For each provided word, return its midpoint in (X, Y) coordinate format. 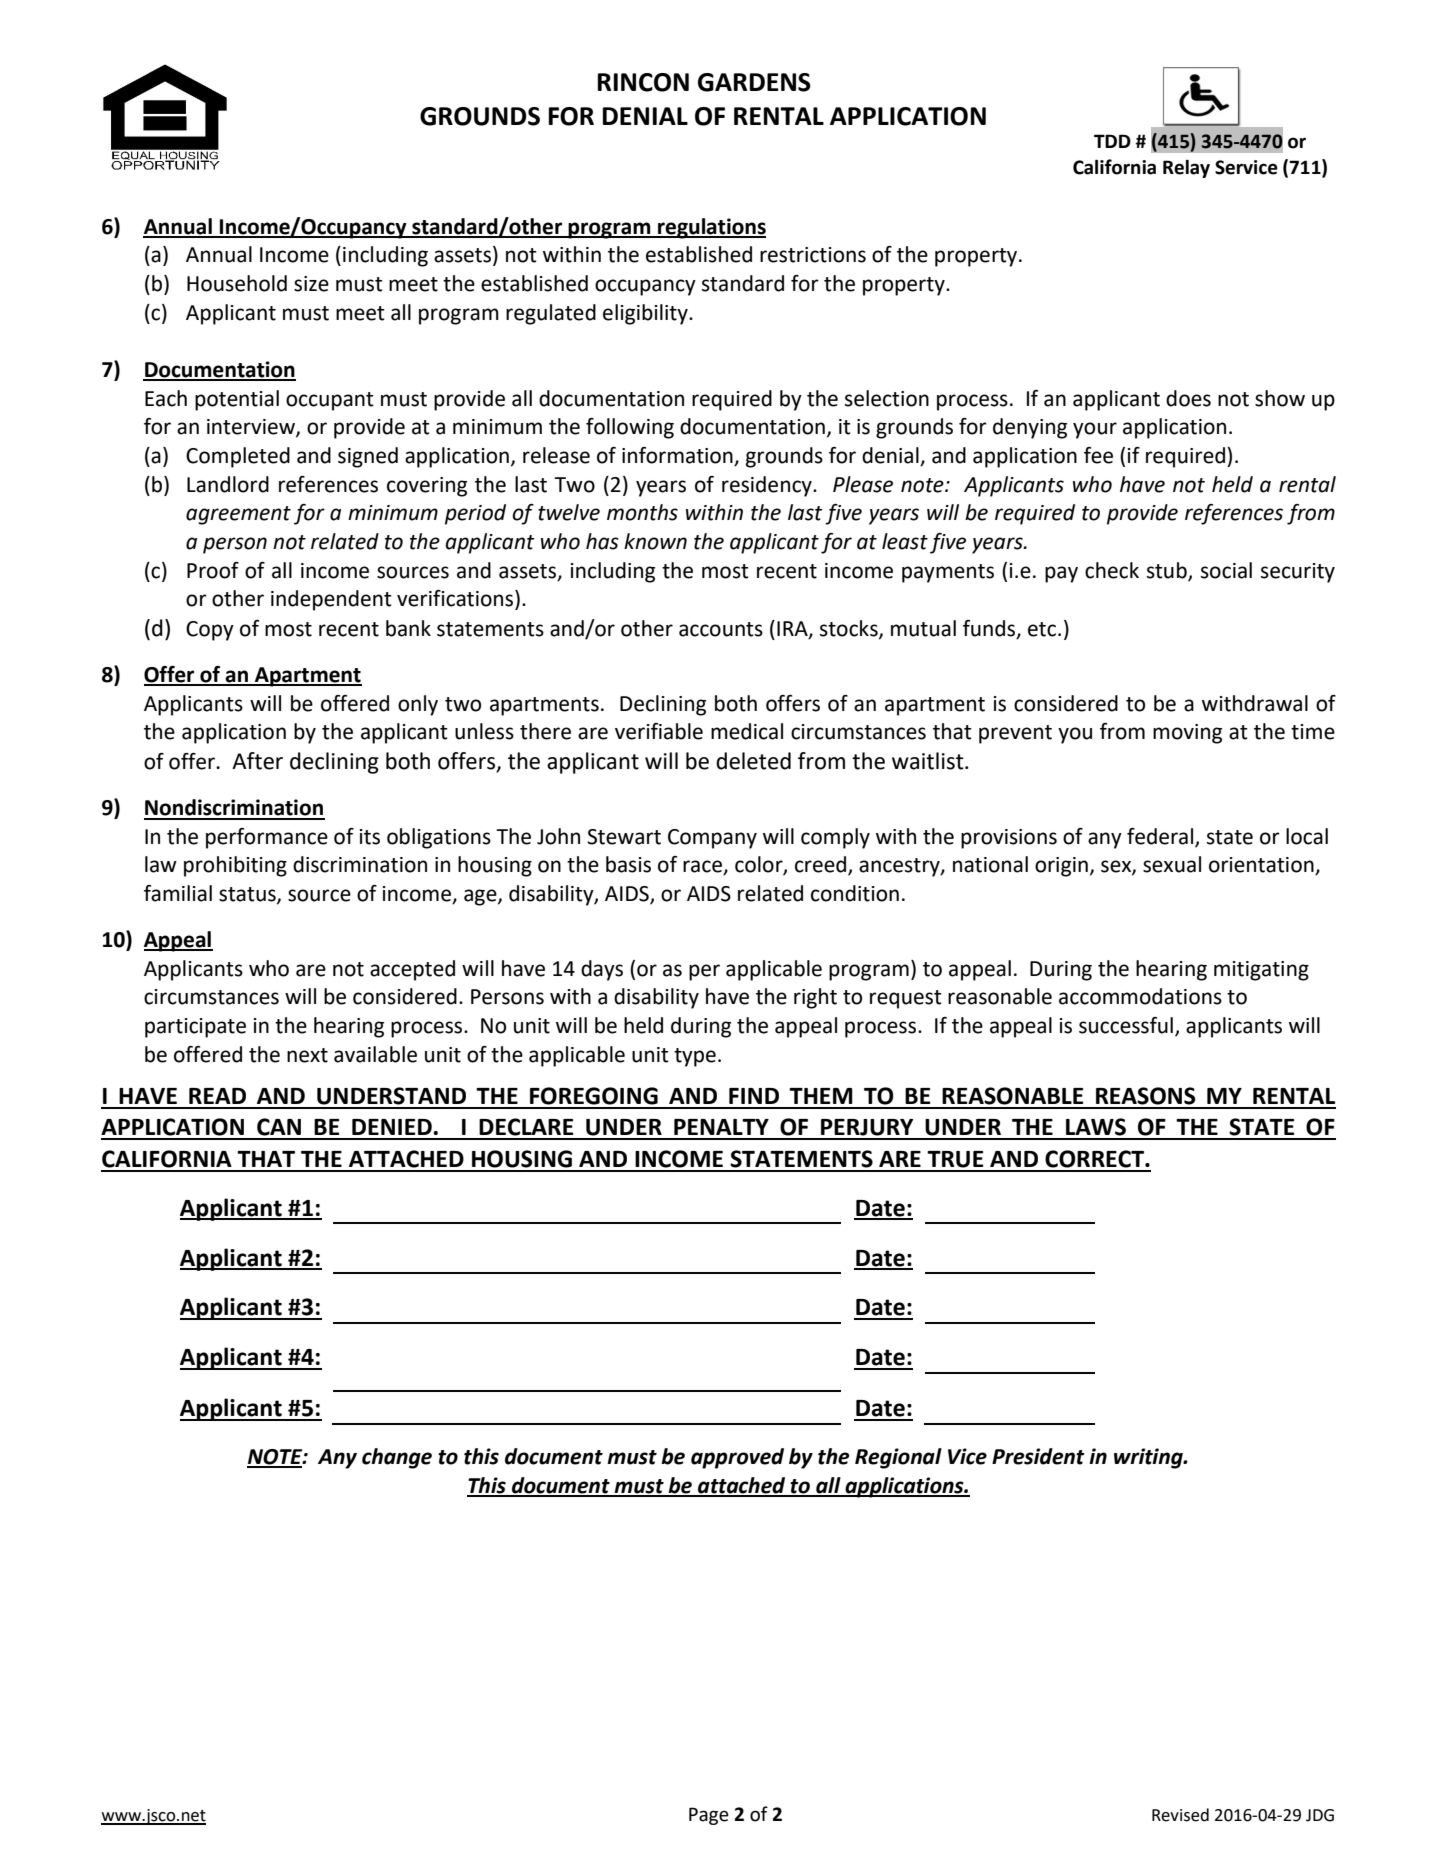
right (815, 998)
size (311, 284)
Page (709, 1816)
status (248, 895)
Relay (1186, 169)
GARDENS (754, 82)
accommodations (1140, 996)
